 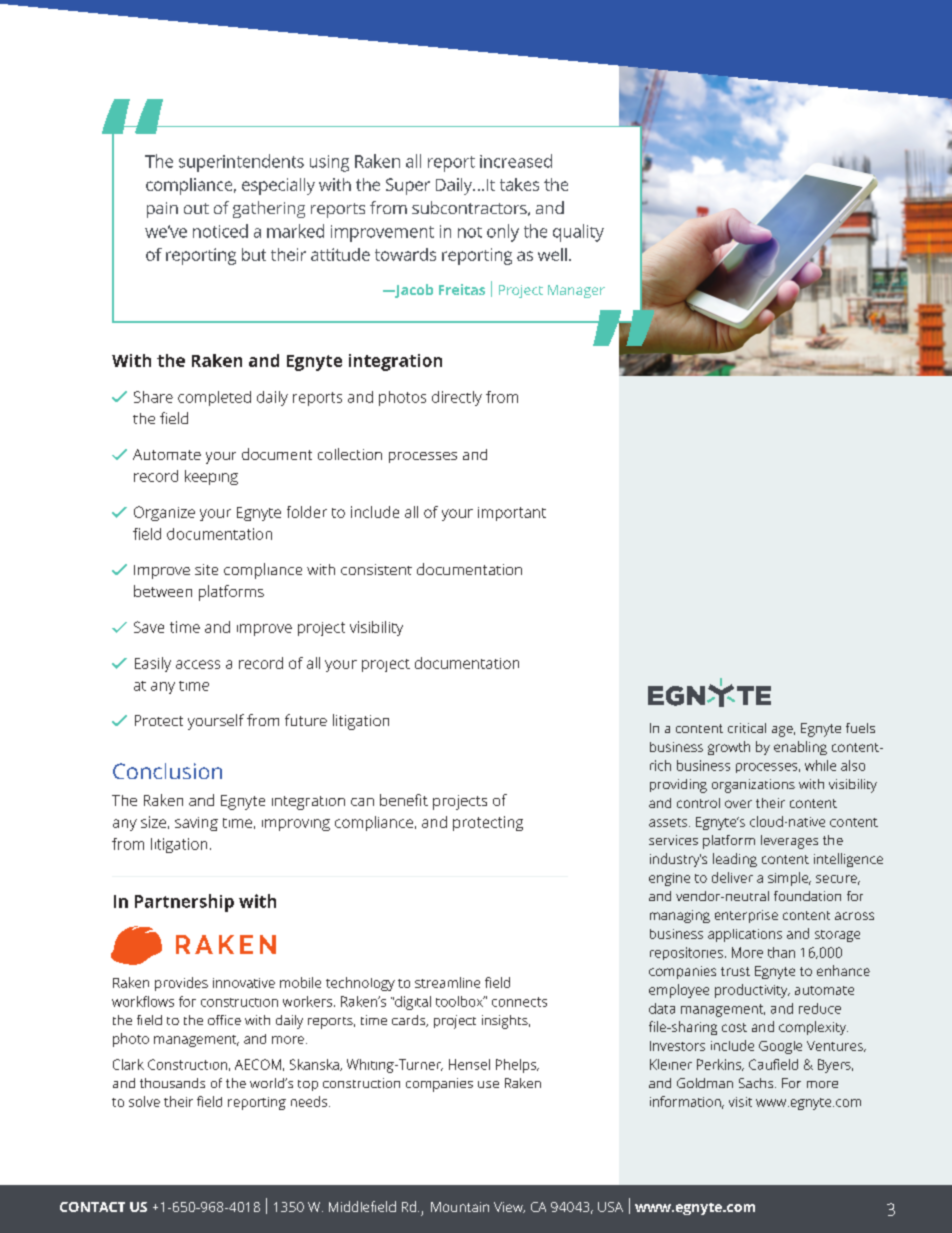 I want to click on critical, so click(x=747, y=728).
